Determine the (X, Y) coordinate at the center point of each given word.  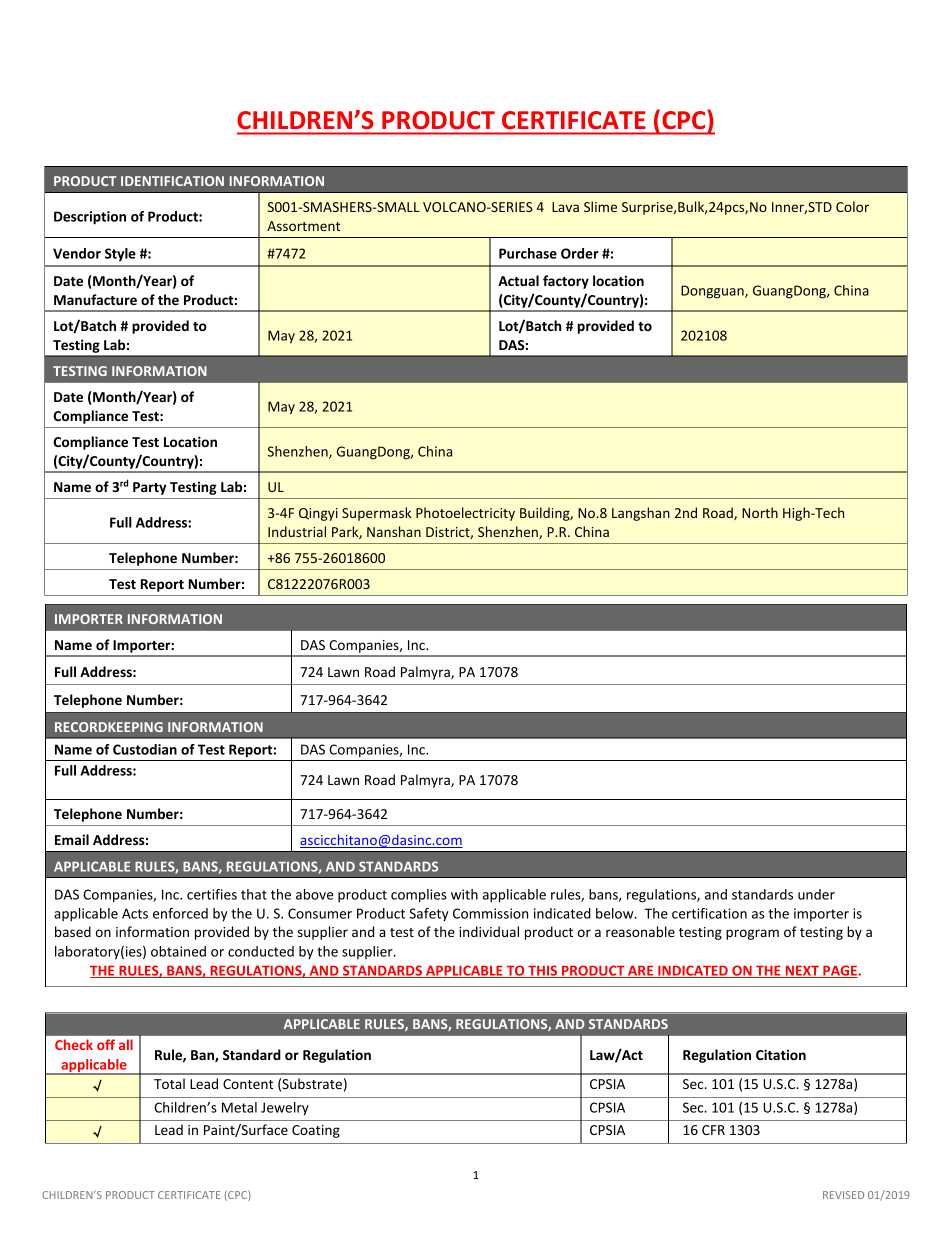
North (760, 512)
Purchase (528, 253)
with (464, 894)
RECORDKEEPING (109, 727)
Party (149, 488)
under (816, 894)
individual (489, 931)
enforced (180, 913)
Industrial (297, 531)
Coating (316, 1131)
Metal (239, 1107)
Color (852, 206)
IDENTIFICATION (172, 181)
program (752, 934)
